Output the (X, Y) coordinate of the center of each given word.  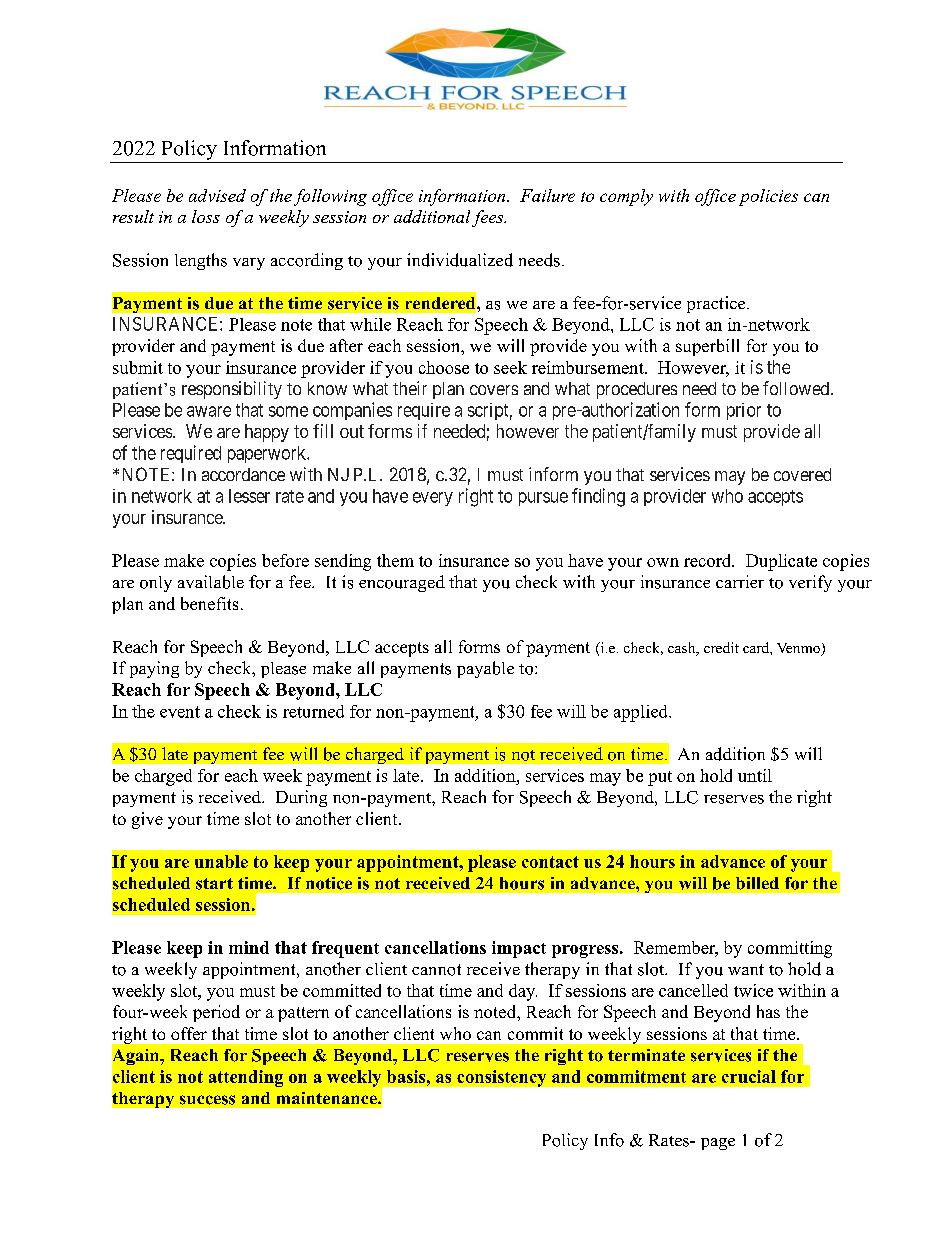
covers (494, 390)
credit (721, 647)
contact (550, 862)
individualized (460, 260)
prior (744, 411)
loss (206, 216)
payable (485, 669)
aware (209, 411)
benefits (209, 603)
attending (246, 1078)
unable (221, 861)
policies (768, 197)
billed (757, 883)
